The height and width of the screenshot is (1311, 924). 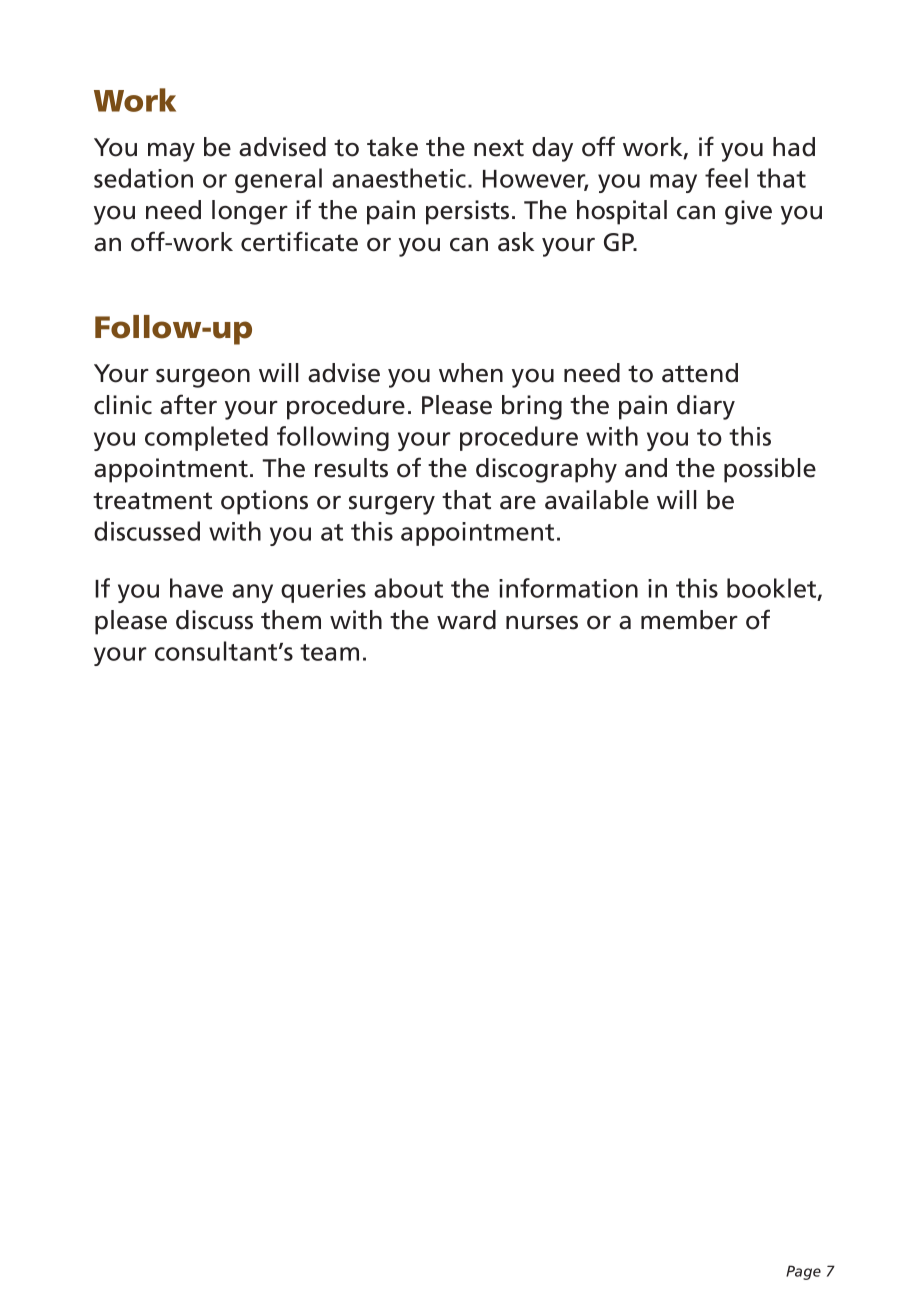 What do you see at coordinates (467, 212) in the screenshot?
I see `persists` at bounding box center [467, 212].
